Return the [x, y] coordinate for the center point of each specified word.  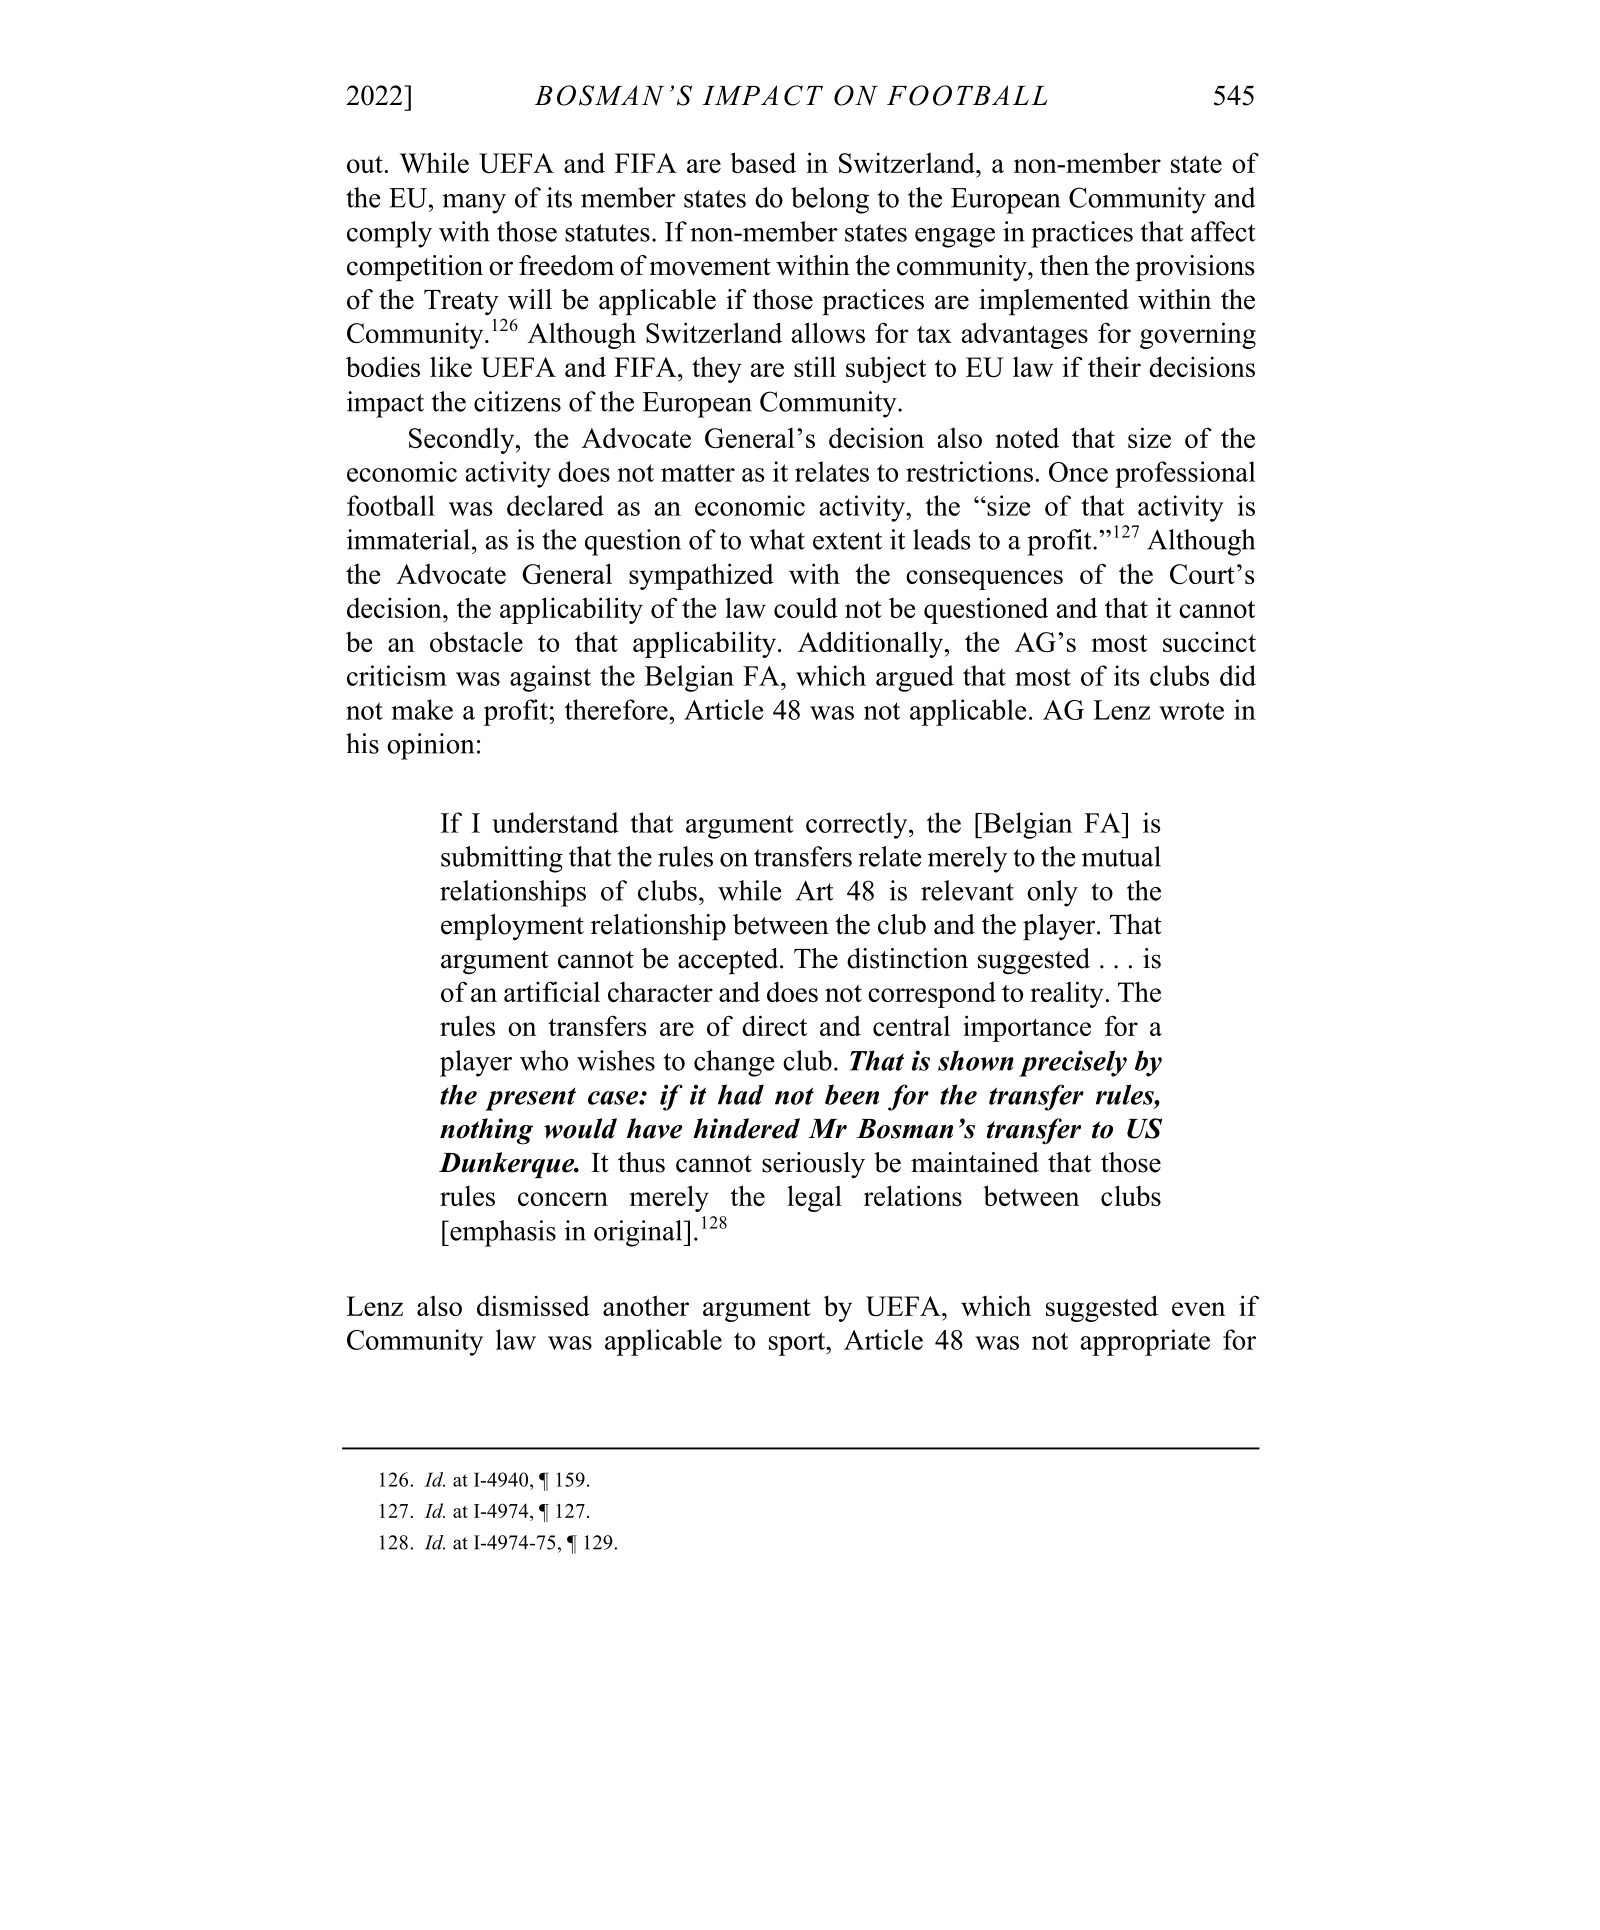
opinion [430, 746]
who [544, 1060]
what [777, 539]
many [474, 204]
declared [555, 505]
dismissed [533, 1305]
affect [1223, 231]
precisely [1073, 1063]
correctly [858, 825]
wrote [1191, 711]
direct [774, 1025]
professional [1185, 474]
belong [830, 200]
